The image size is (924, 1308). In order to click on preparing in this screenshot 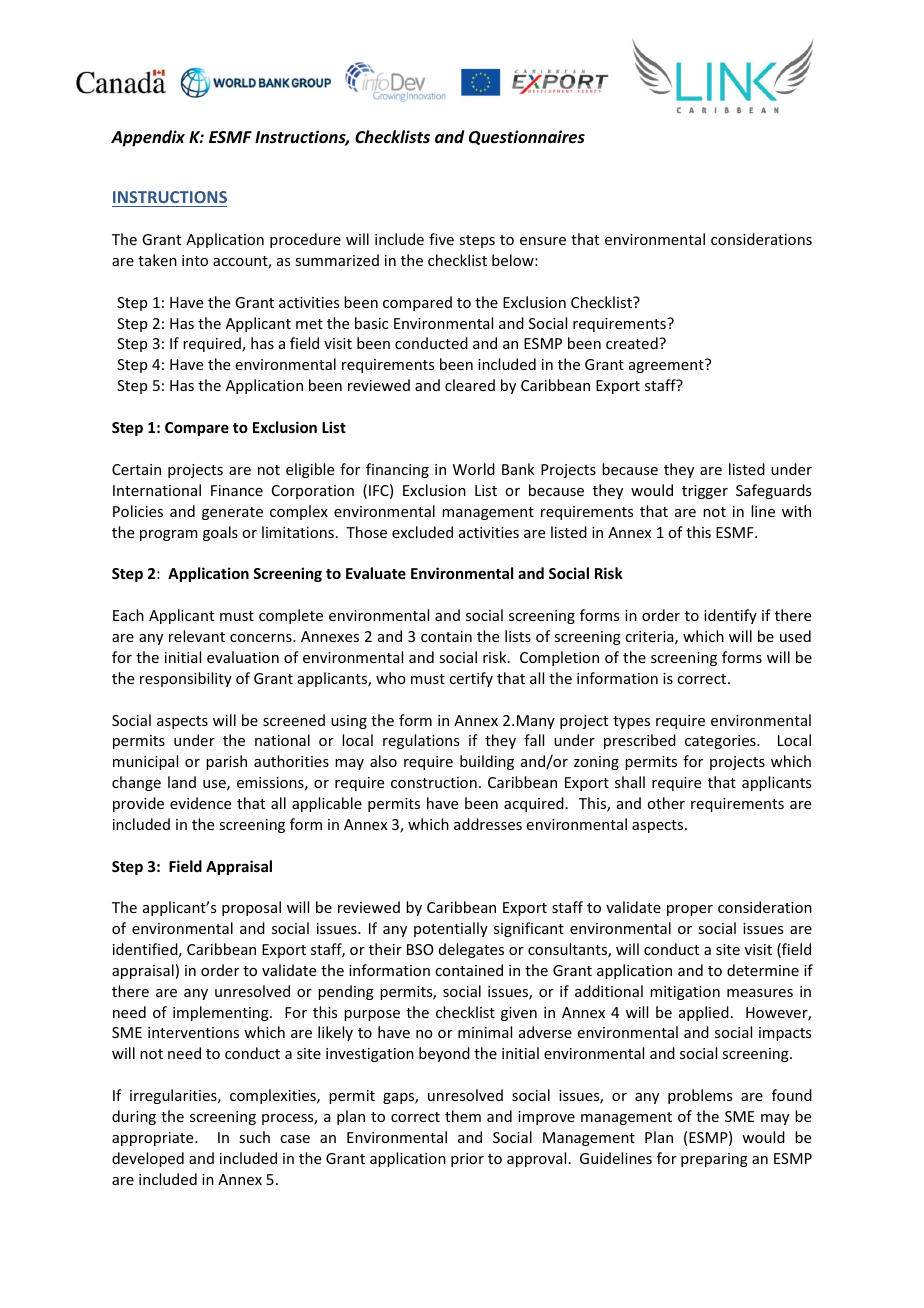, I will do `click(714, 1160)`.
